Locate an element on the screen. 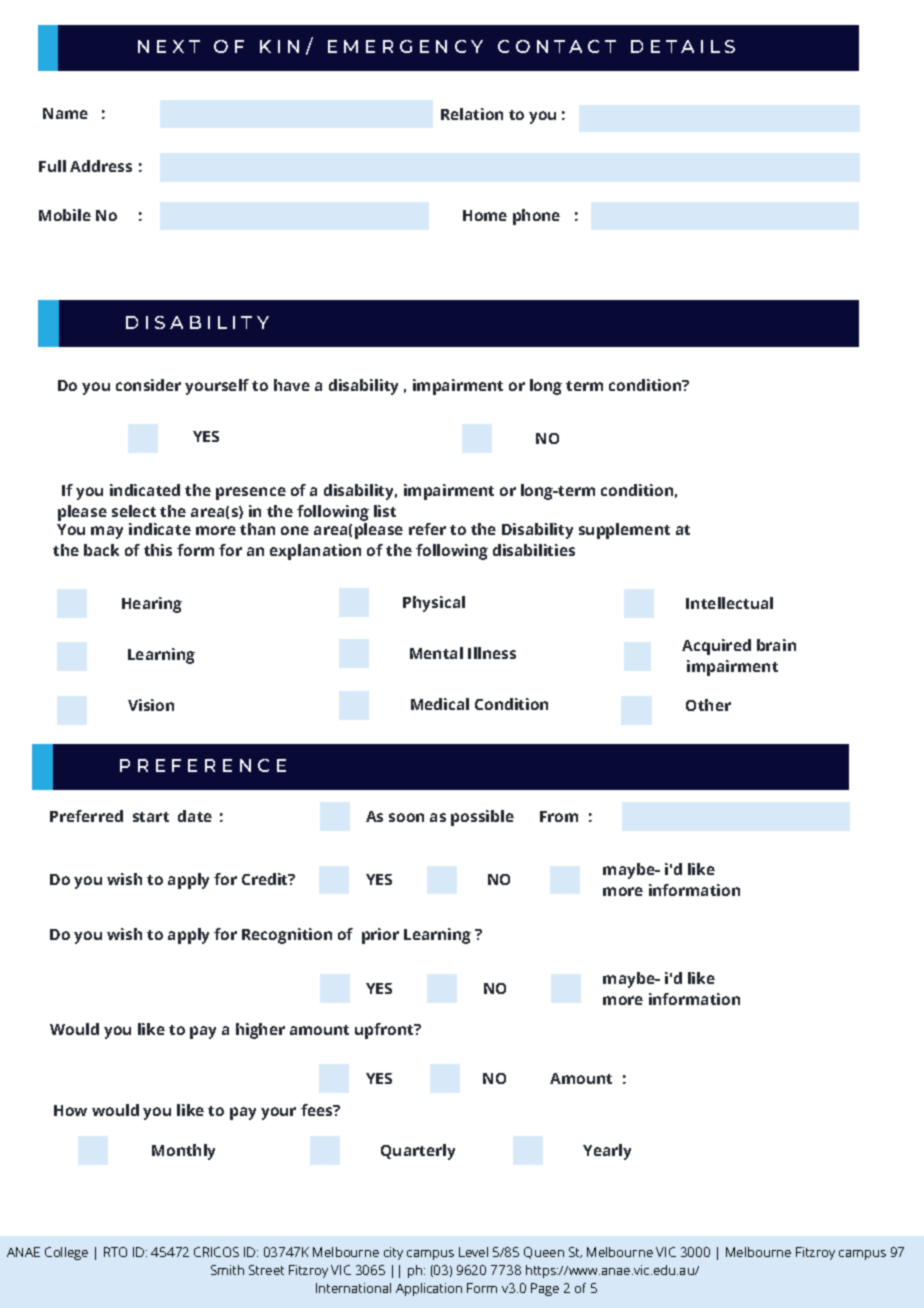  phone is located at coordinates (536, 217).
